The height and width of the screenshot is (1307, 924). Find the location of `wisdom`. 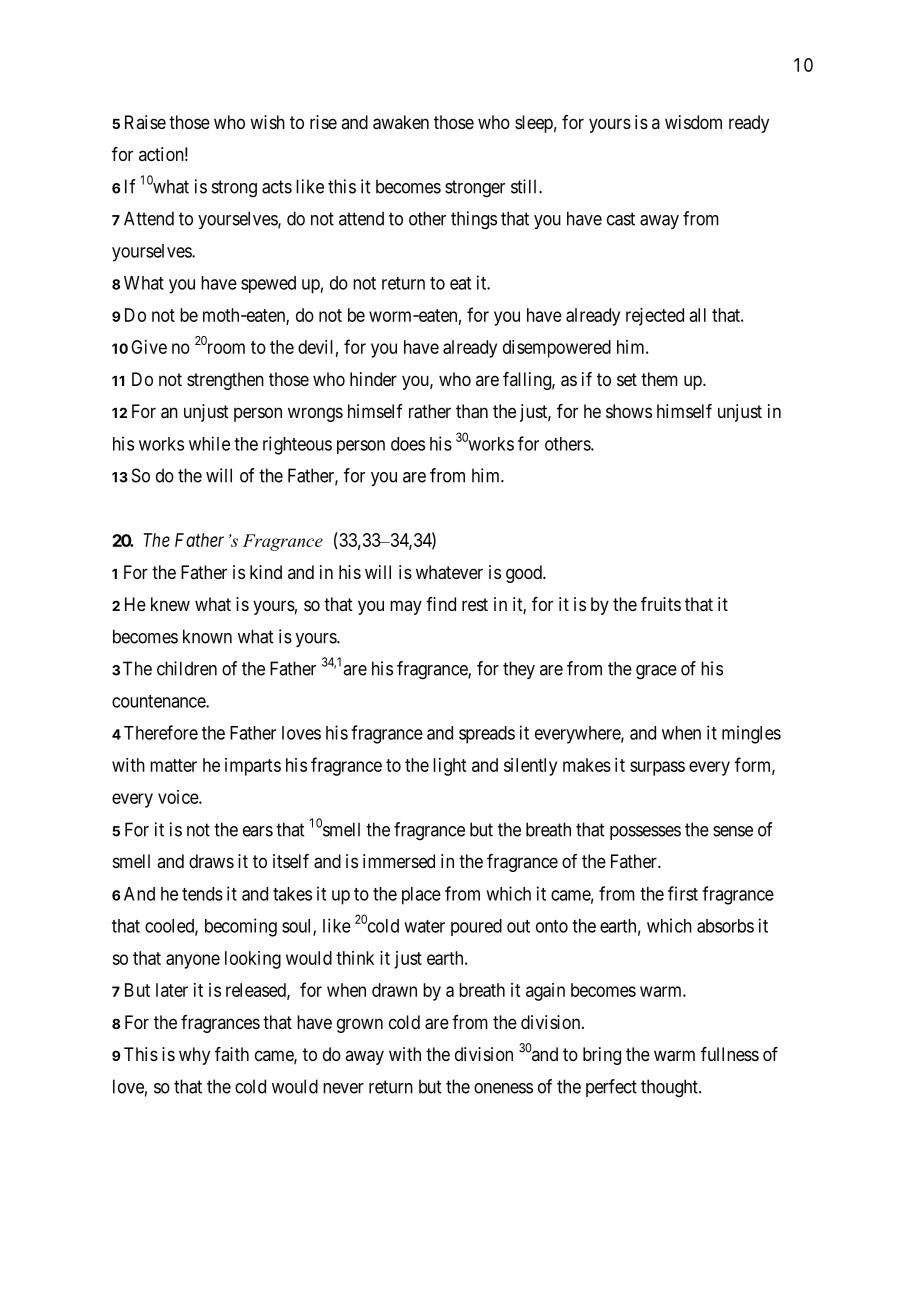

wisdom is located at coordinates (693, 122).
